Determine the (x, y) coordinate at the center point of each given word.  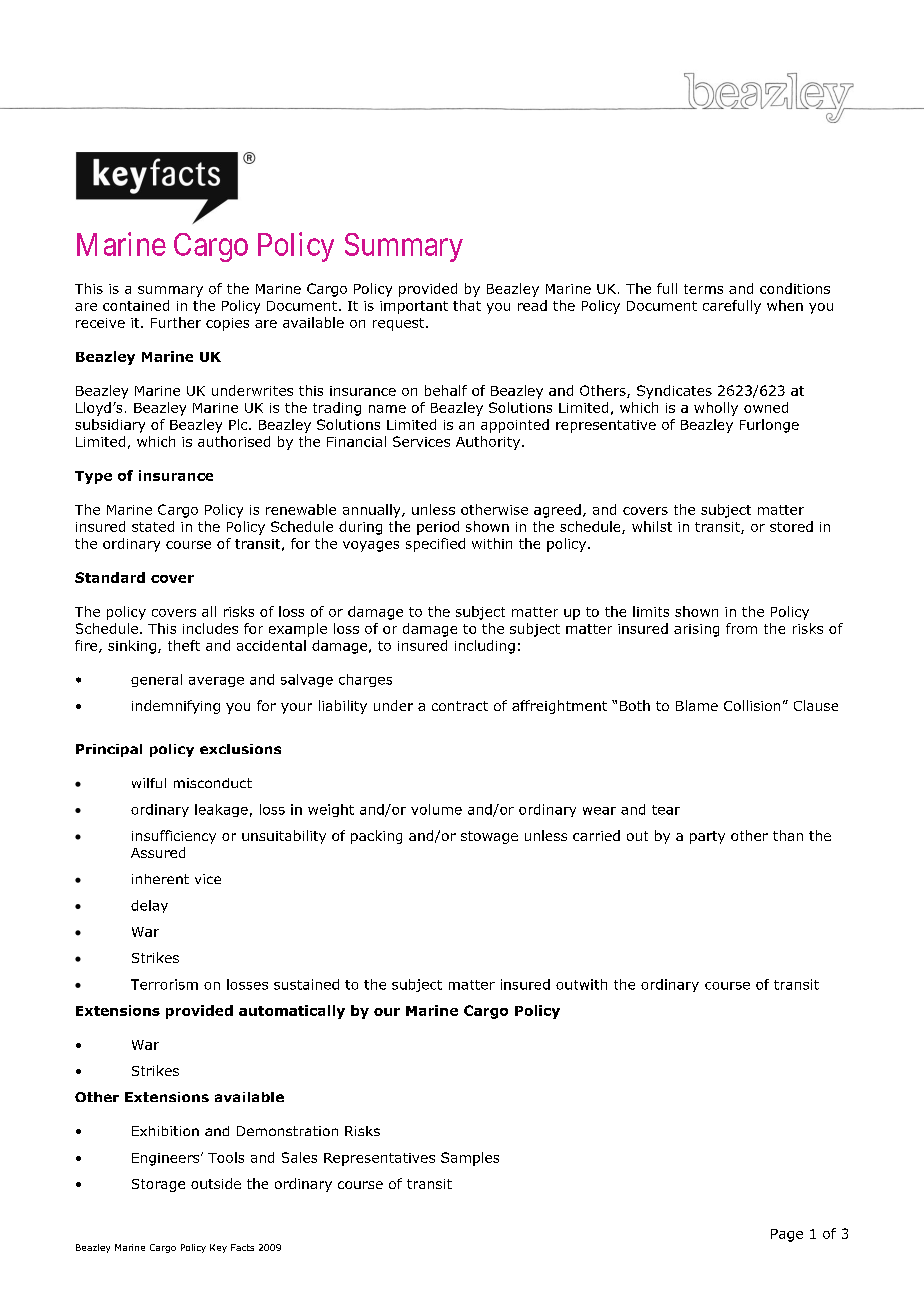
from (741, 628)
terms (703, 289)
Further (176, 322)
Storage (158, 1185)
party (707, 837)
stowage (489, 837)
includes (210, 628)
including (485, 647)
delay (149, 906)
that (467, 305)
